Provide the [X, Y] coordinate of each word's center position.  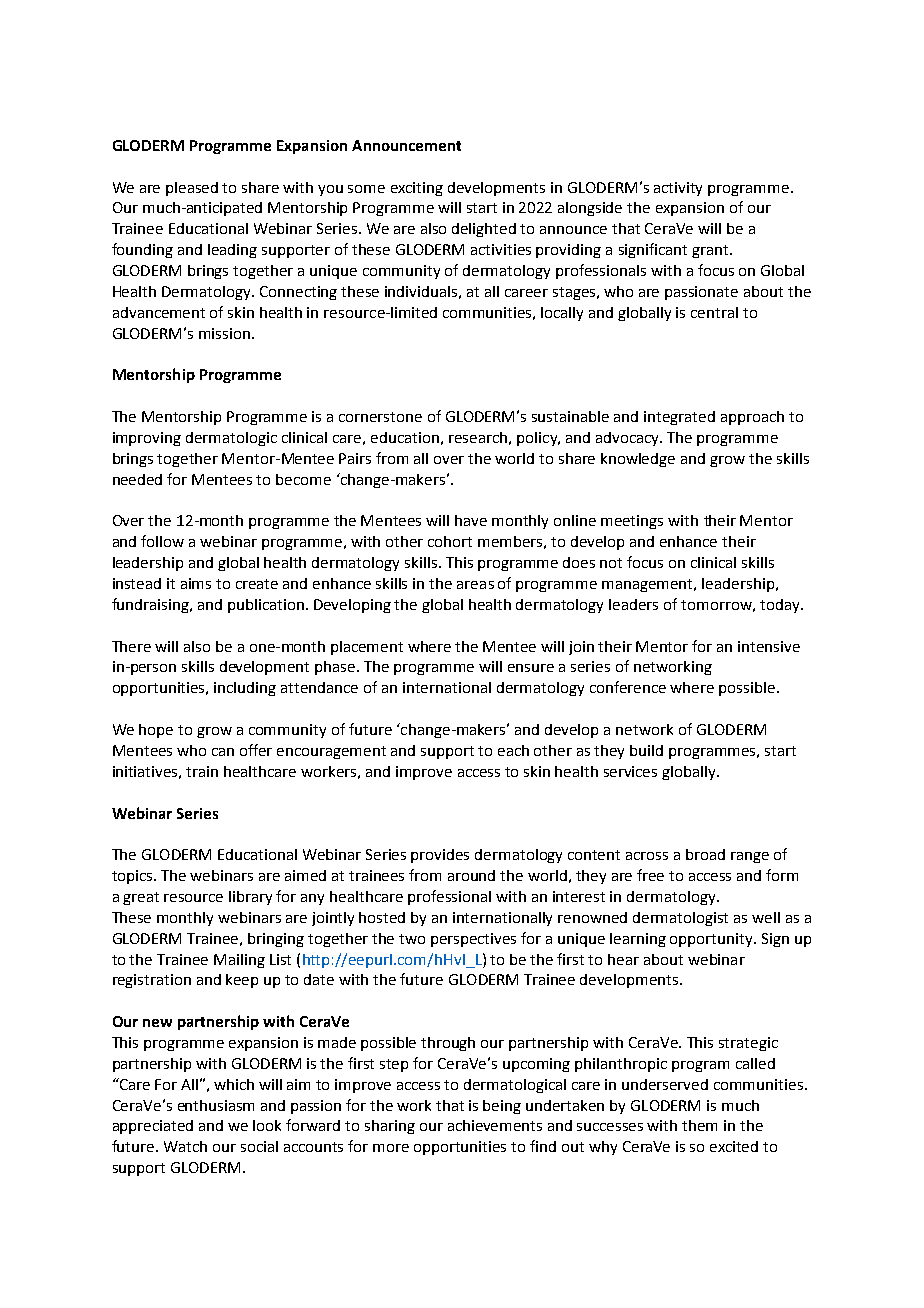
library [250, 898]
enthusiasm [216, 1105]
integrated [679, 418]
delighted [484, 230]
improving [147, 439]
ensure [531, 668]
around [471, 875]
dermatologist [680, 919]
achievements [495, 1125]
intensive [769, 646]
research [478, 437]
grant [711, 251]
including [245, 689]
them [699, 1125]
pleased [192, 189]
